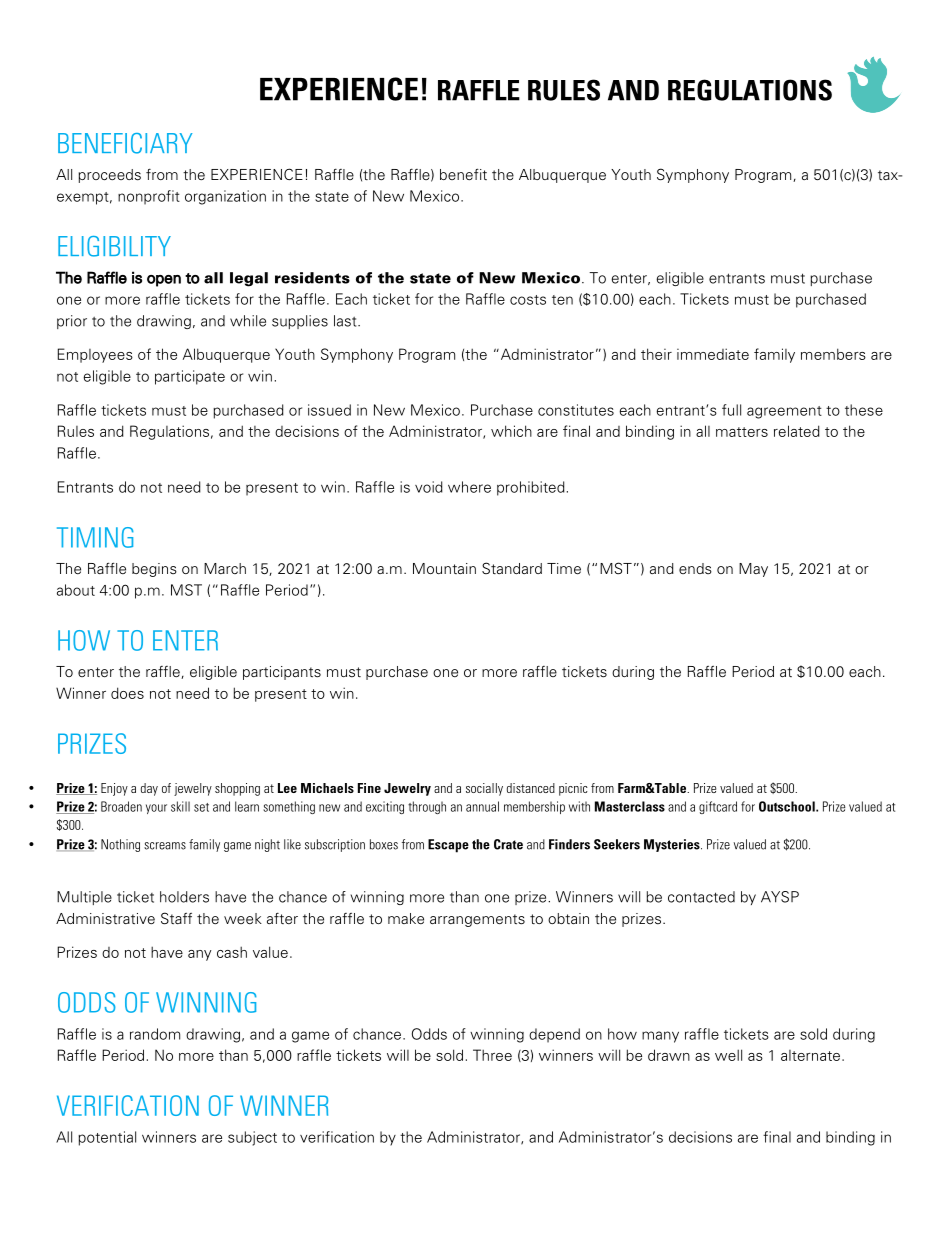 This document has width=952, height=1233. I want to click on immediate, so click(713, 354).
